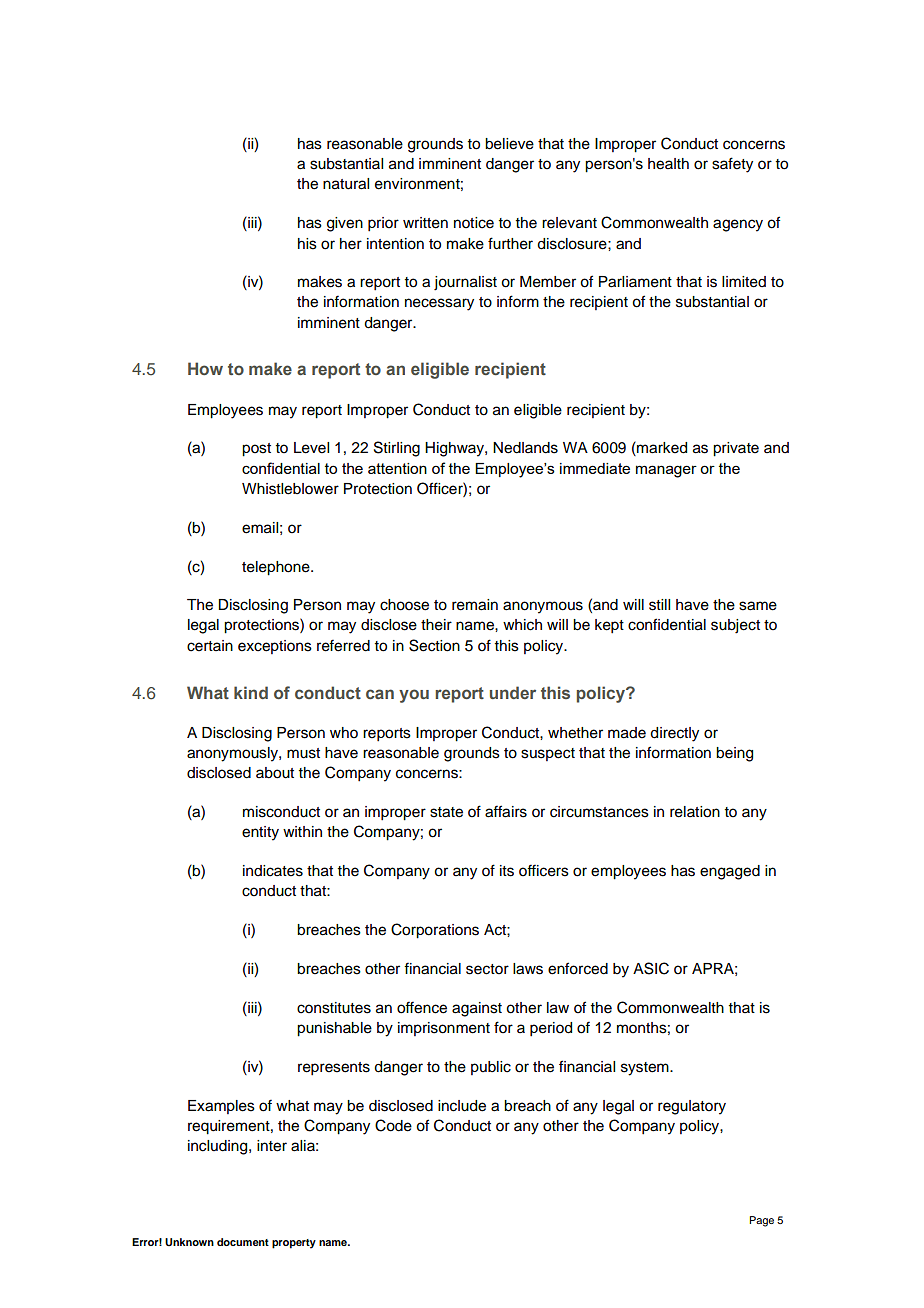 This page has height=1308, width=924. I want to click on Stirling, so click(397, 449).
